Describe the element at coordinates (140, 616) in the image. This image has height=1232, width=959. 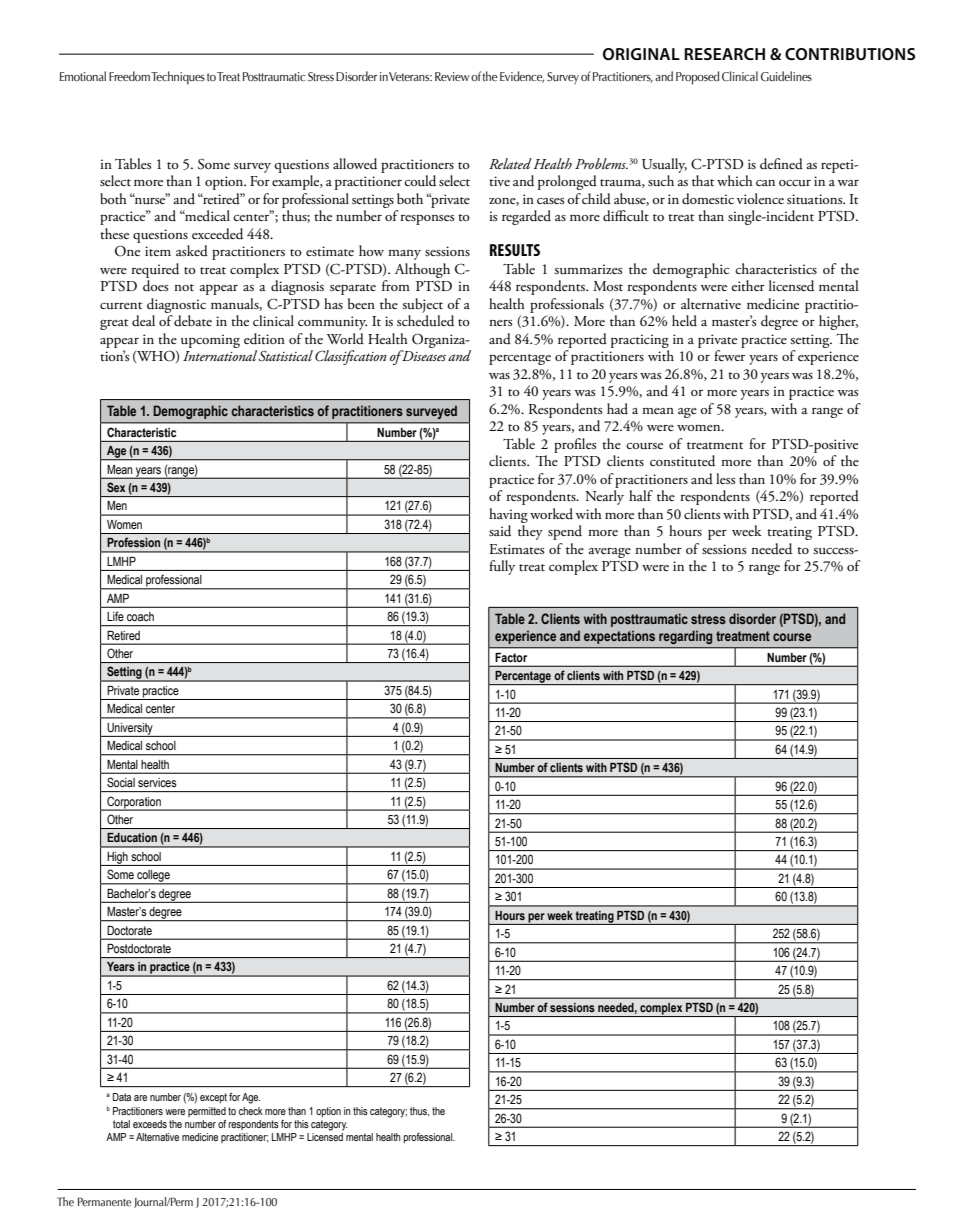
I see `coach` at that location.
